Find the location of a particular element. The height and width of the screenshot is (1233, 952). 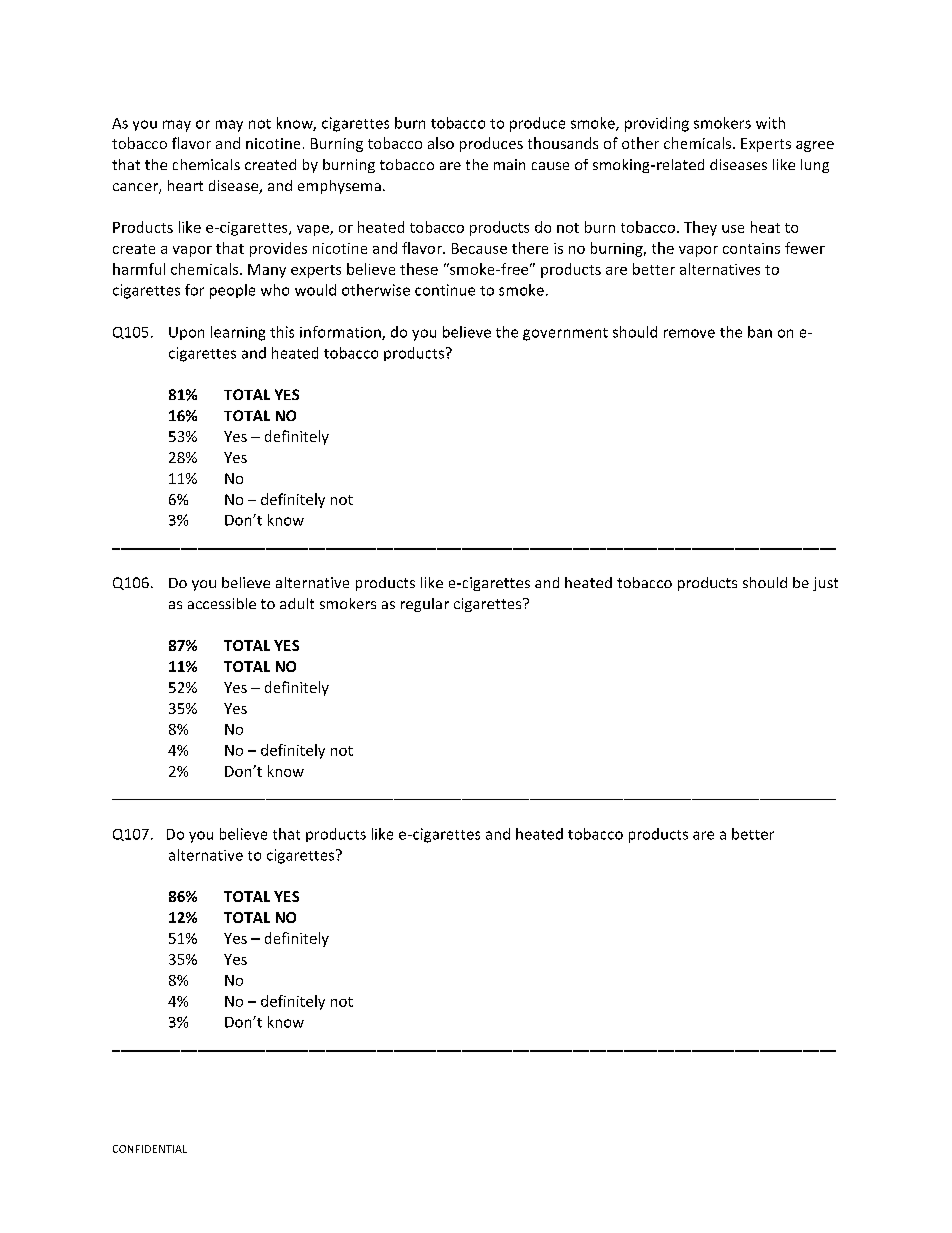

regular is located at coordinates (425, 605).
